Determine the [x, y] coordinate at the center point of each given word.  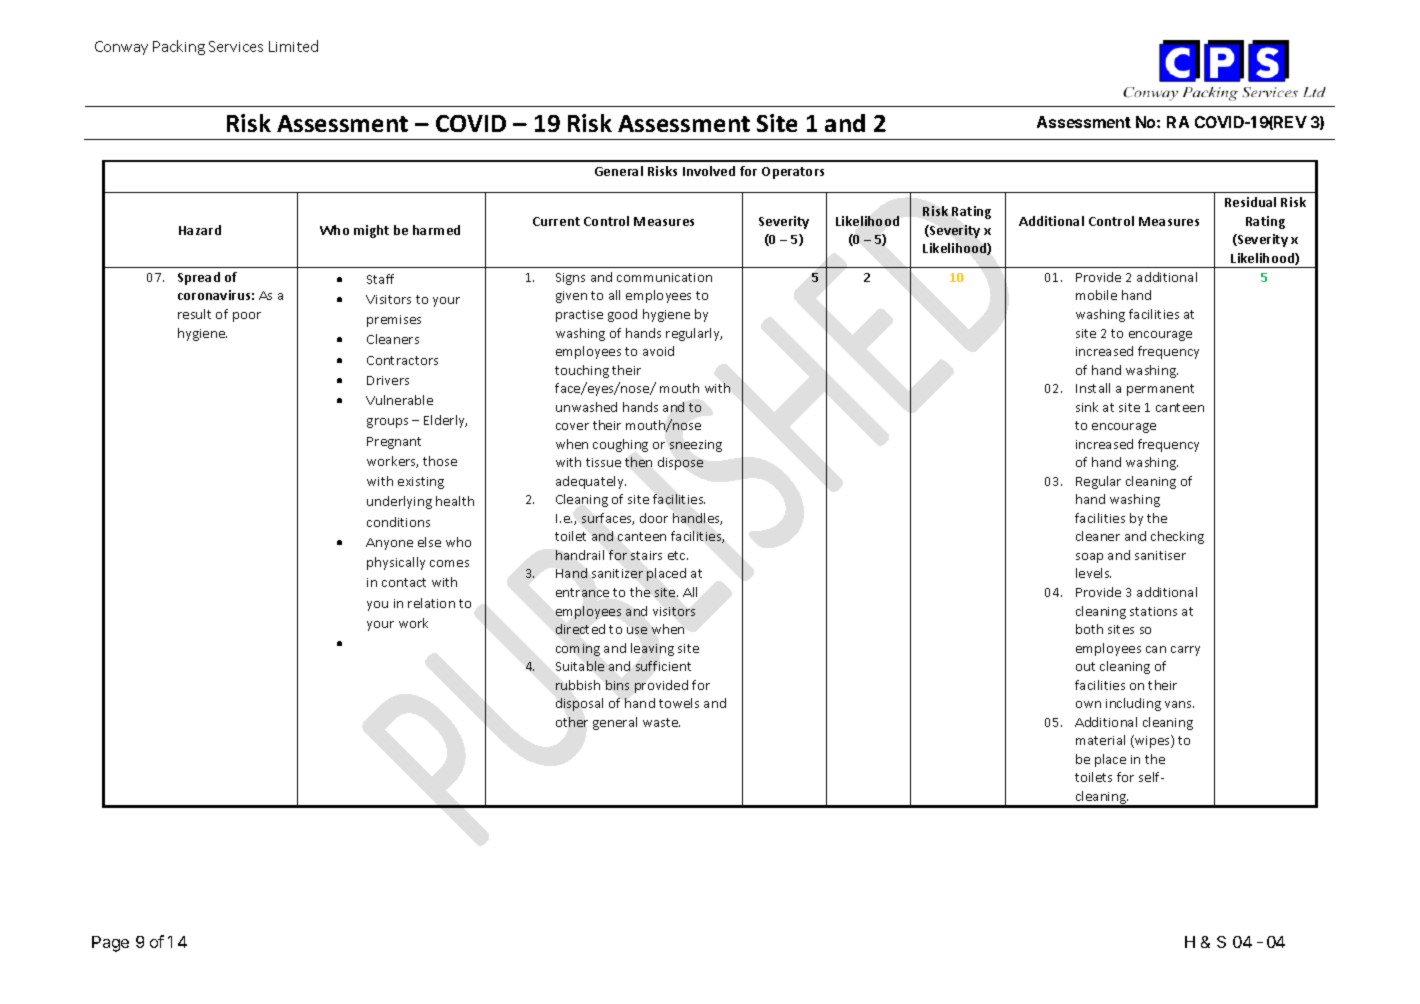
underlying [399, 502]
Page [110, 944]
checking [1177, 537]
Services [236, 46]
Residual [1250, 202]
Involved [709, 171]
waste [661, 722]
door [654, 518]
